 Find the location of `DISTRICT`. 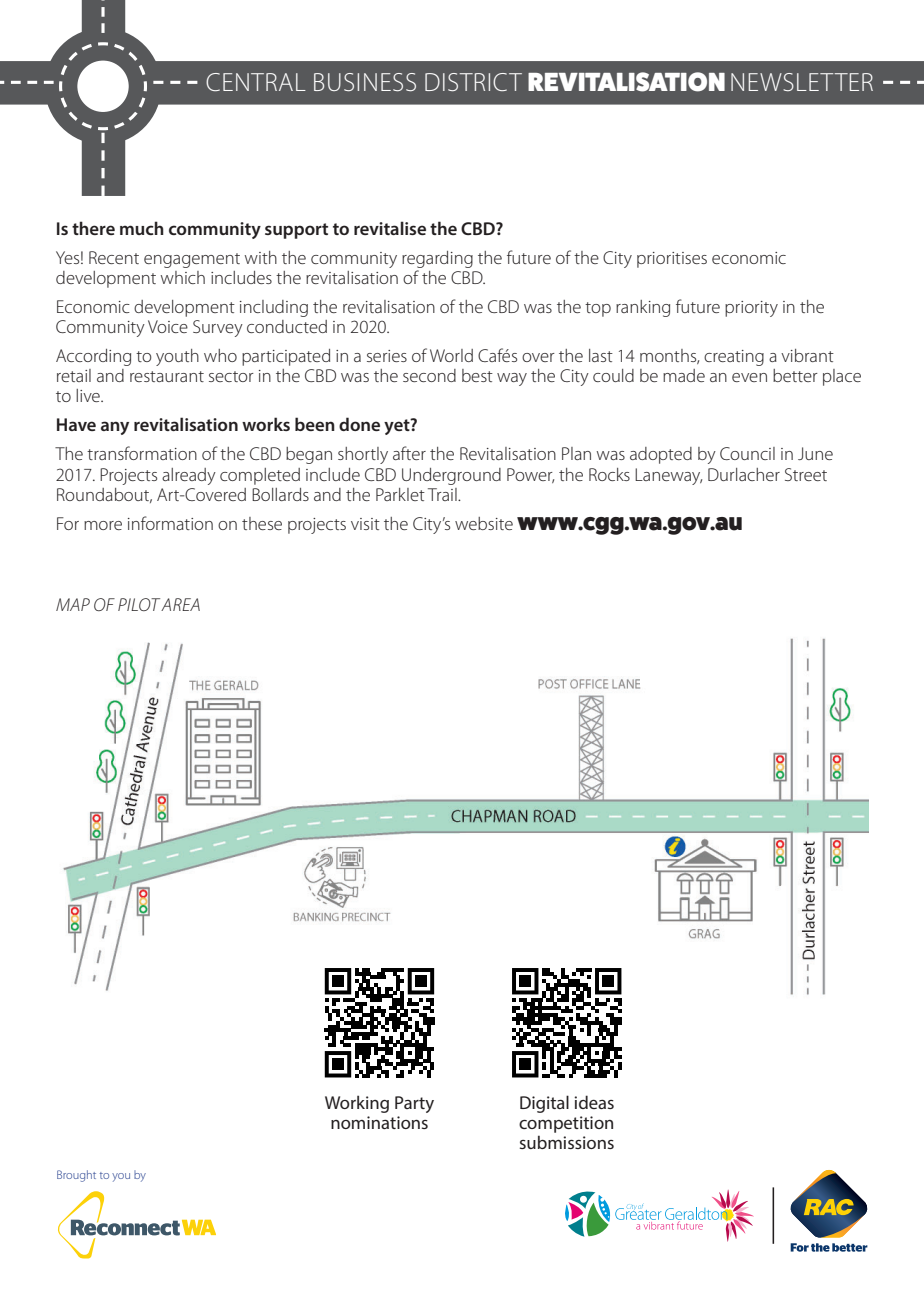

DISTRICT is located at coordinates (473, 82).
